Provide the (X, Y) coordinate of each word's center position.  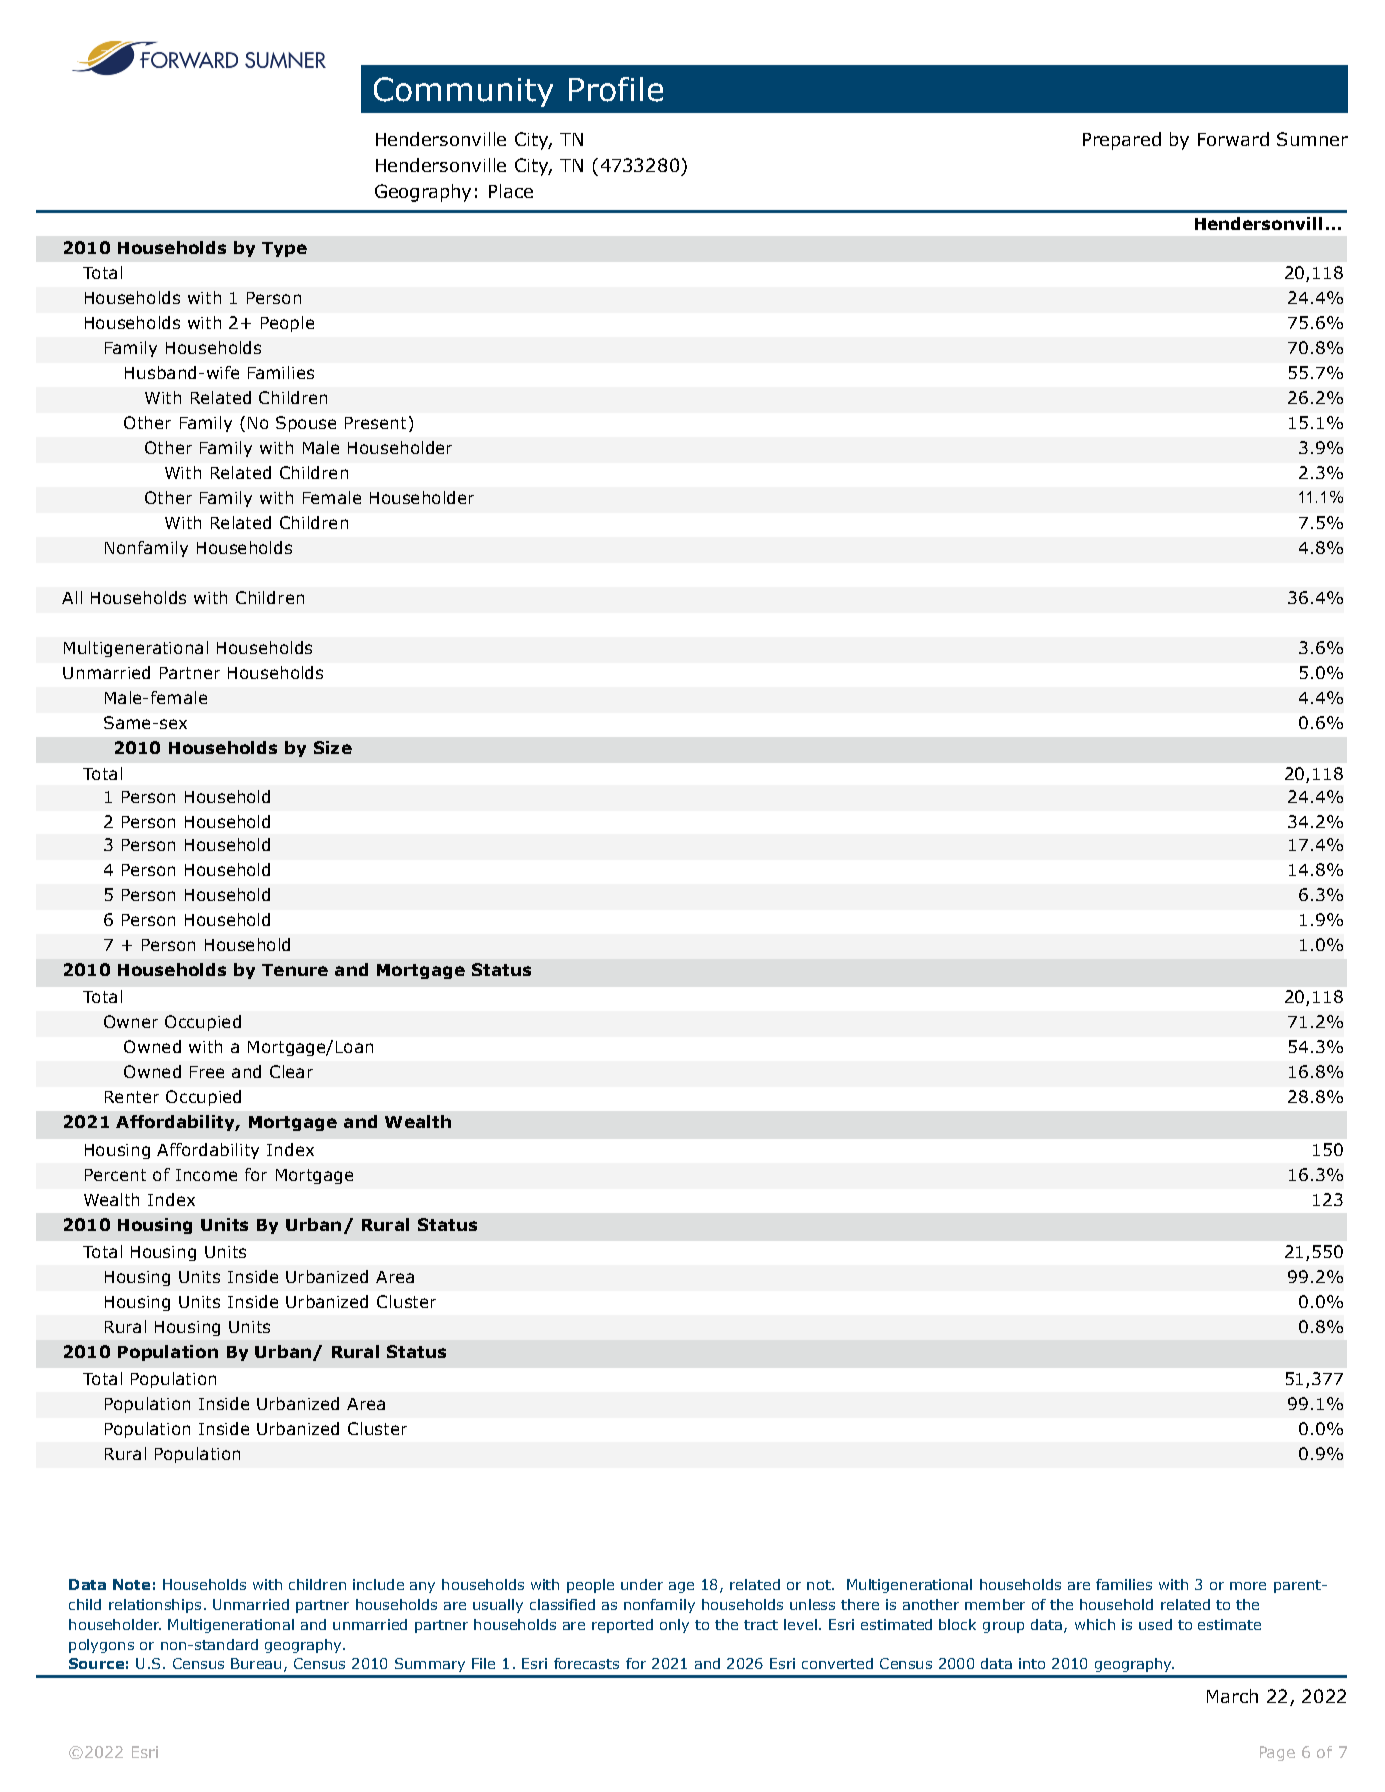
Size (333, 747)
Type (284, 249)
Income (206, 1175)
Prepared (1122, 141)
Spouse (306, 424)
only (674, 1626)
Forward (1233, 139)
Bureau (256, 1663)
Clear (291, 1071)
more (1248, 1586)
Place (511, 191)
